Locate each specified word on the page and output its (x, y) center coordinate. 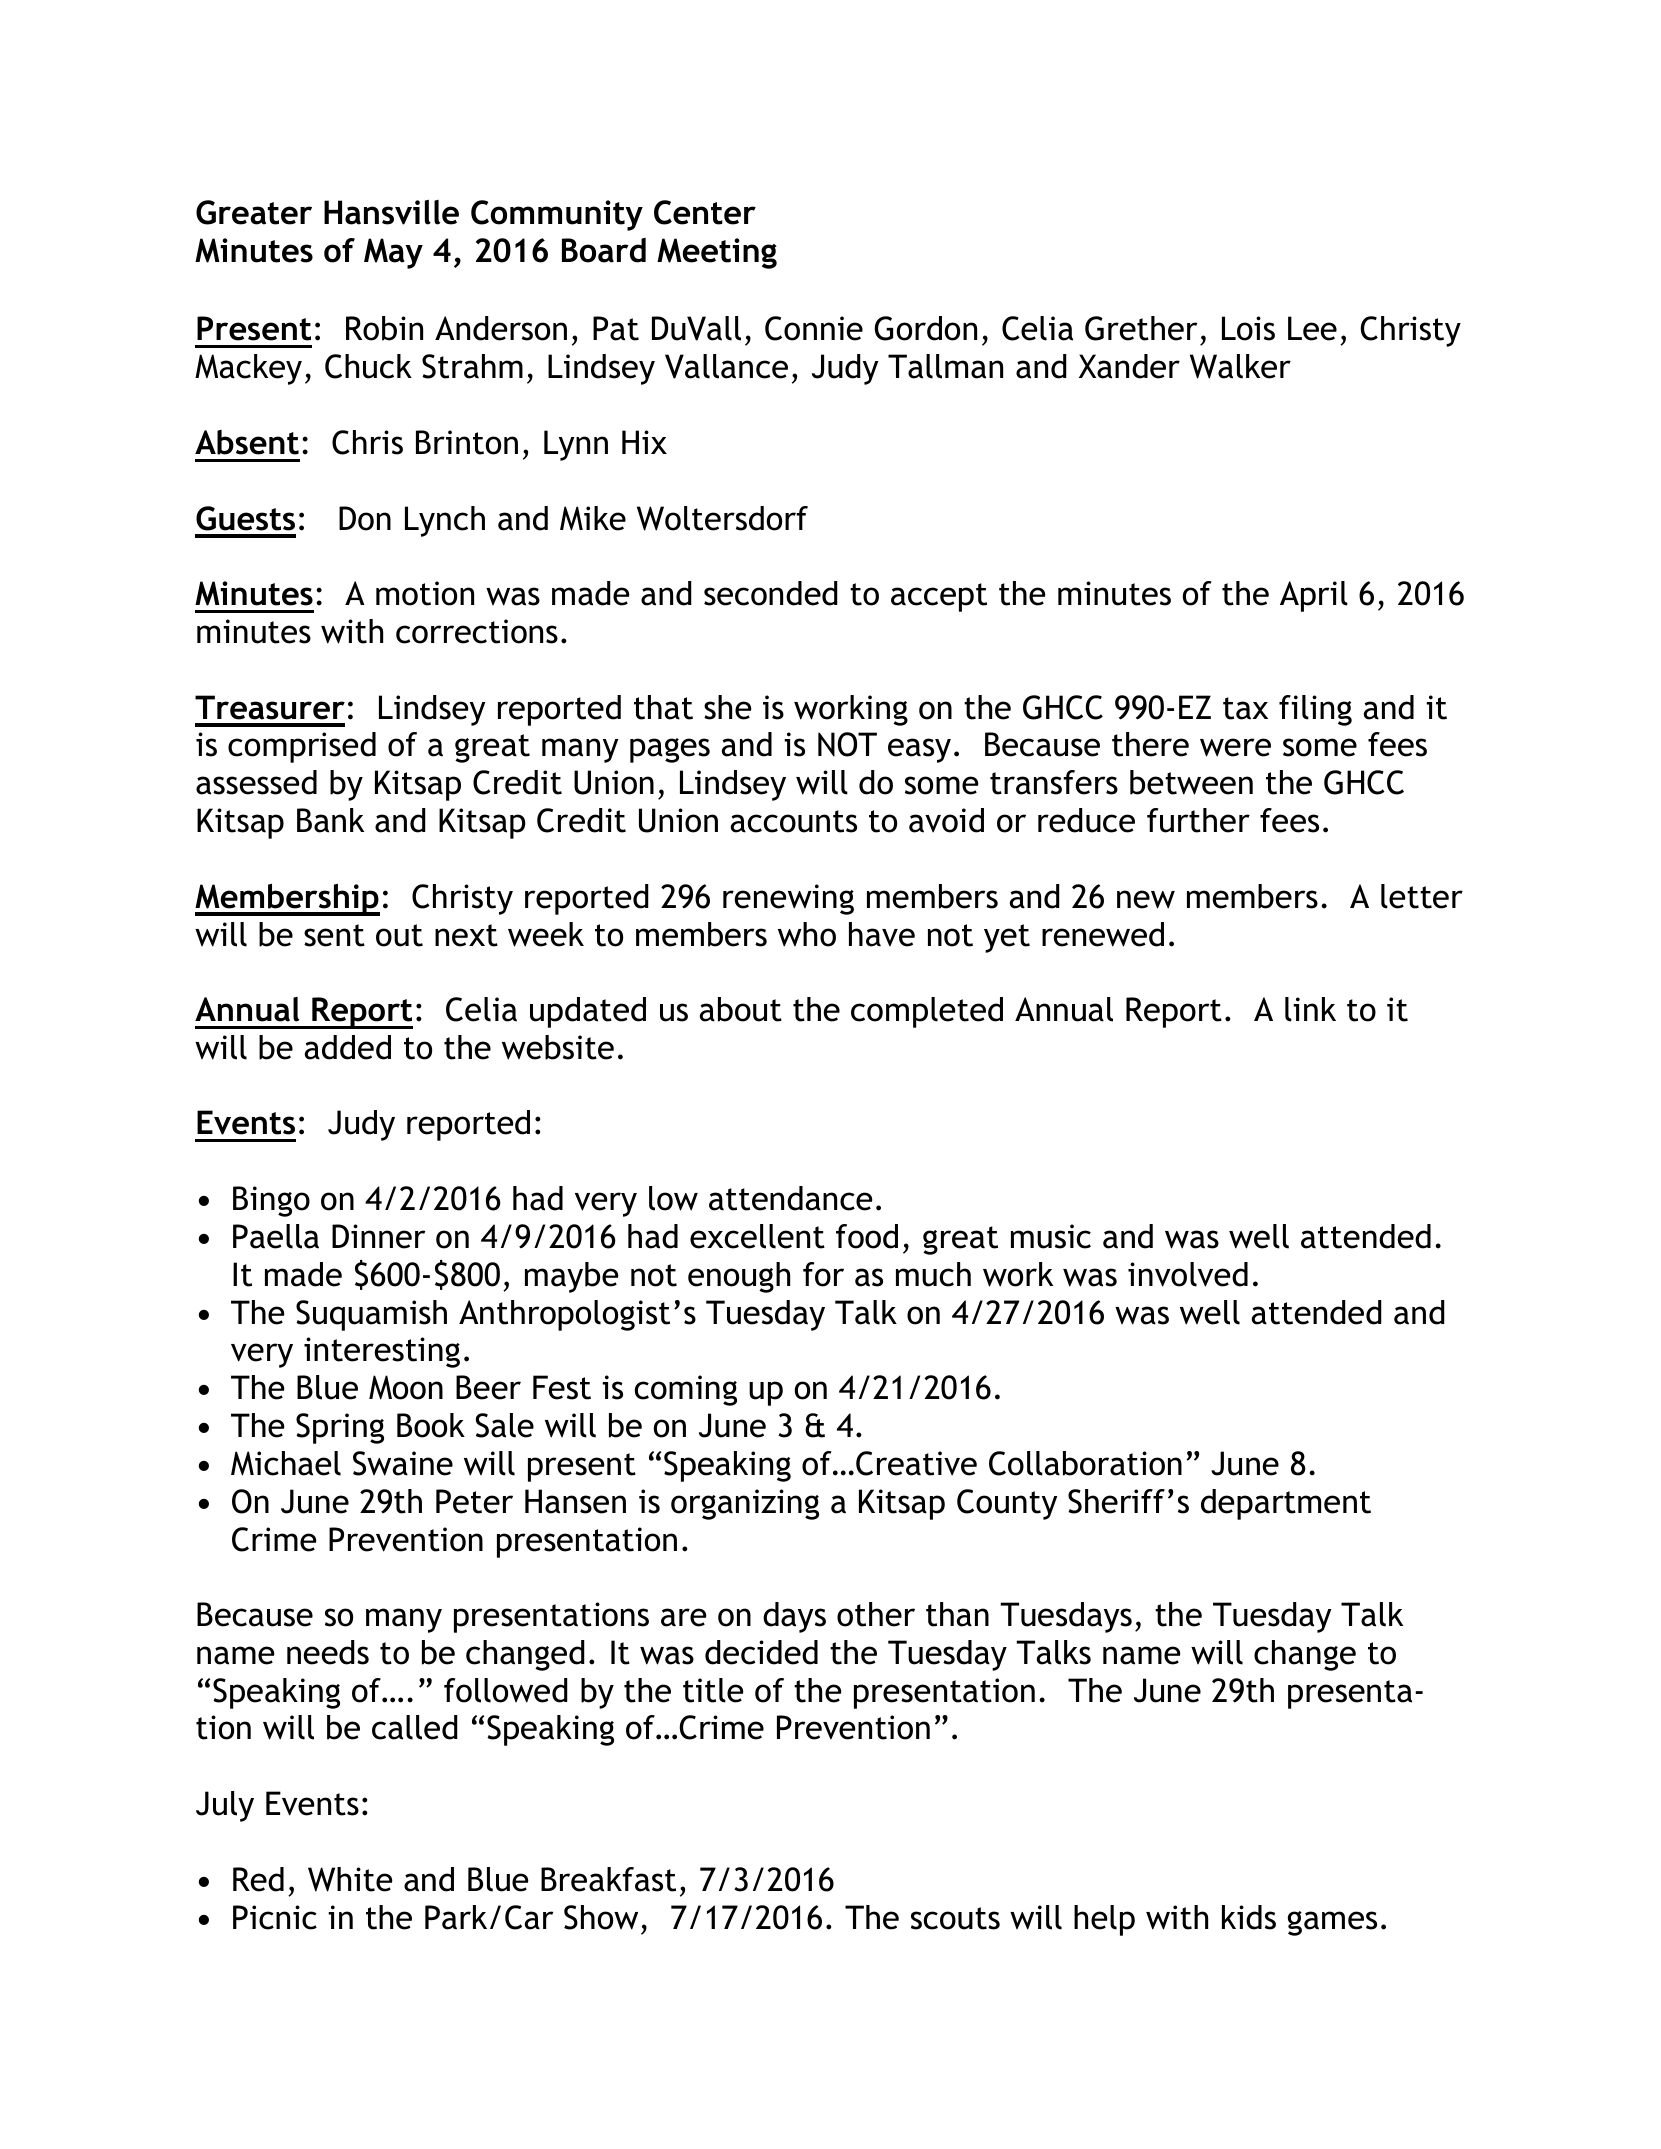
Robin (384, 328)
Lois (1248, 328)
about (740, 1009)
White (350, 1879)
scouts (955, 1918)
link (1310, 1009)
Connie (814, 328)
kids (1249, 1917)
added (347, 1047)
